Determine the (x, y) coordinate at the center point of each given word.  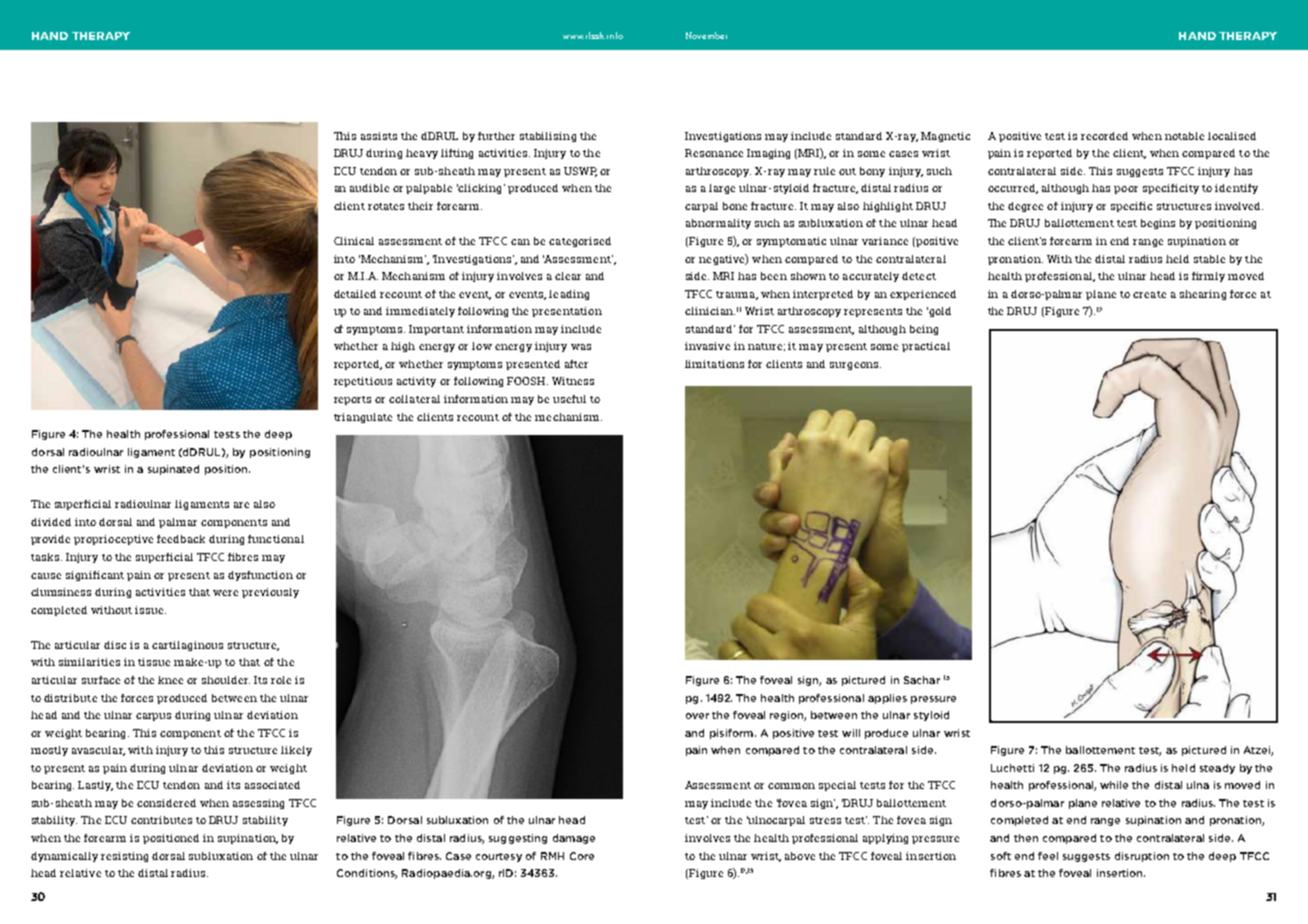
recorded (1104, 136)
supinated (173, 470)
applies (887, 699)
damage (574, 839)
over (697, 716)
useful (569, 399)
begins (1158, 224)
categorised (580, 242)
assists (379, 136)
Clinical (354, 241)
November (706, 35)
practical (926, 347)
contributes (161, 820)
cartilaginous (187, 646)
